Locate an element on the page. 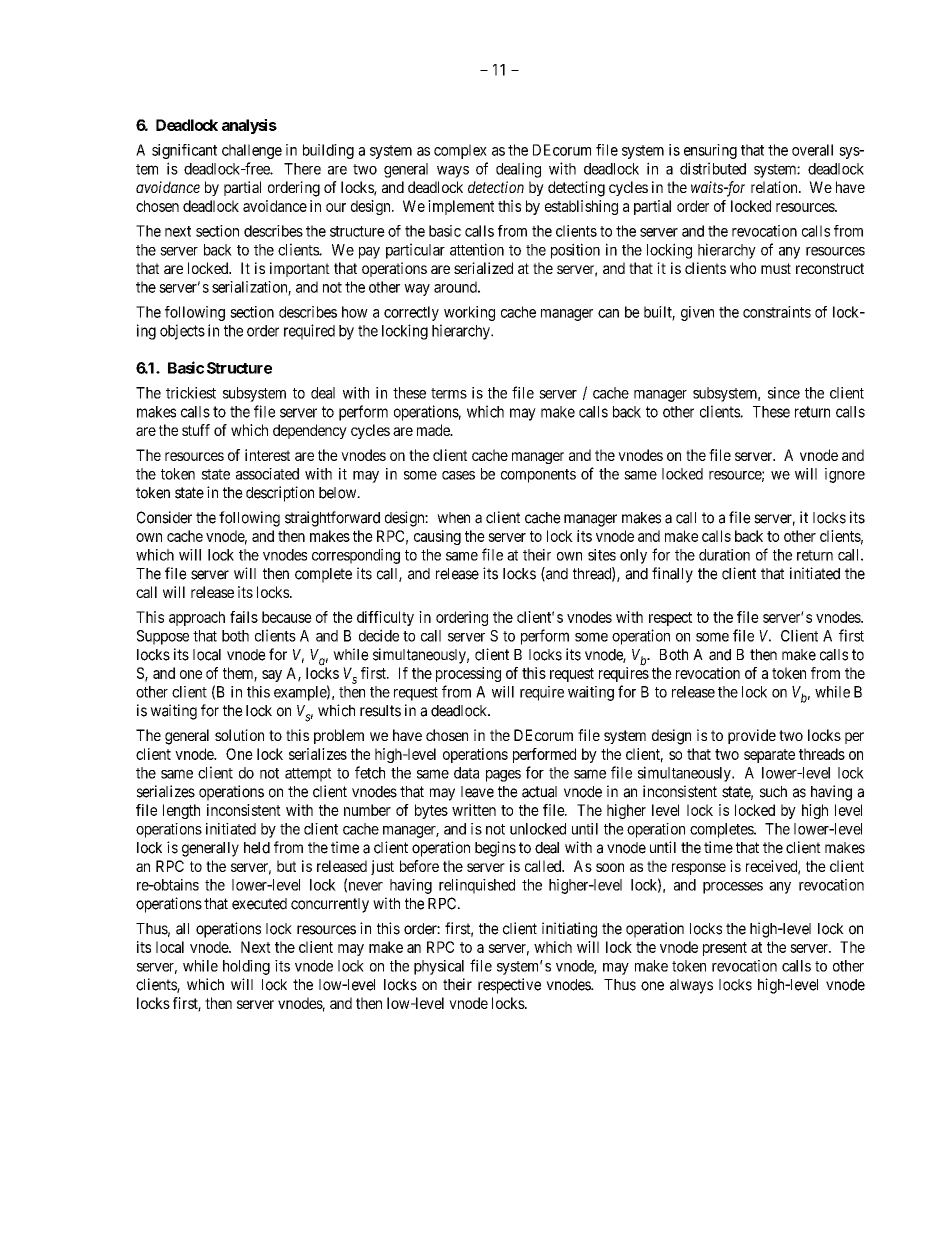 This document has height=1233, width=952. pages is located at coordinates (503, 776).
